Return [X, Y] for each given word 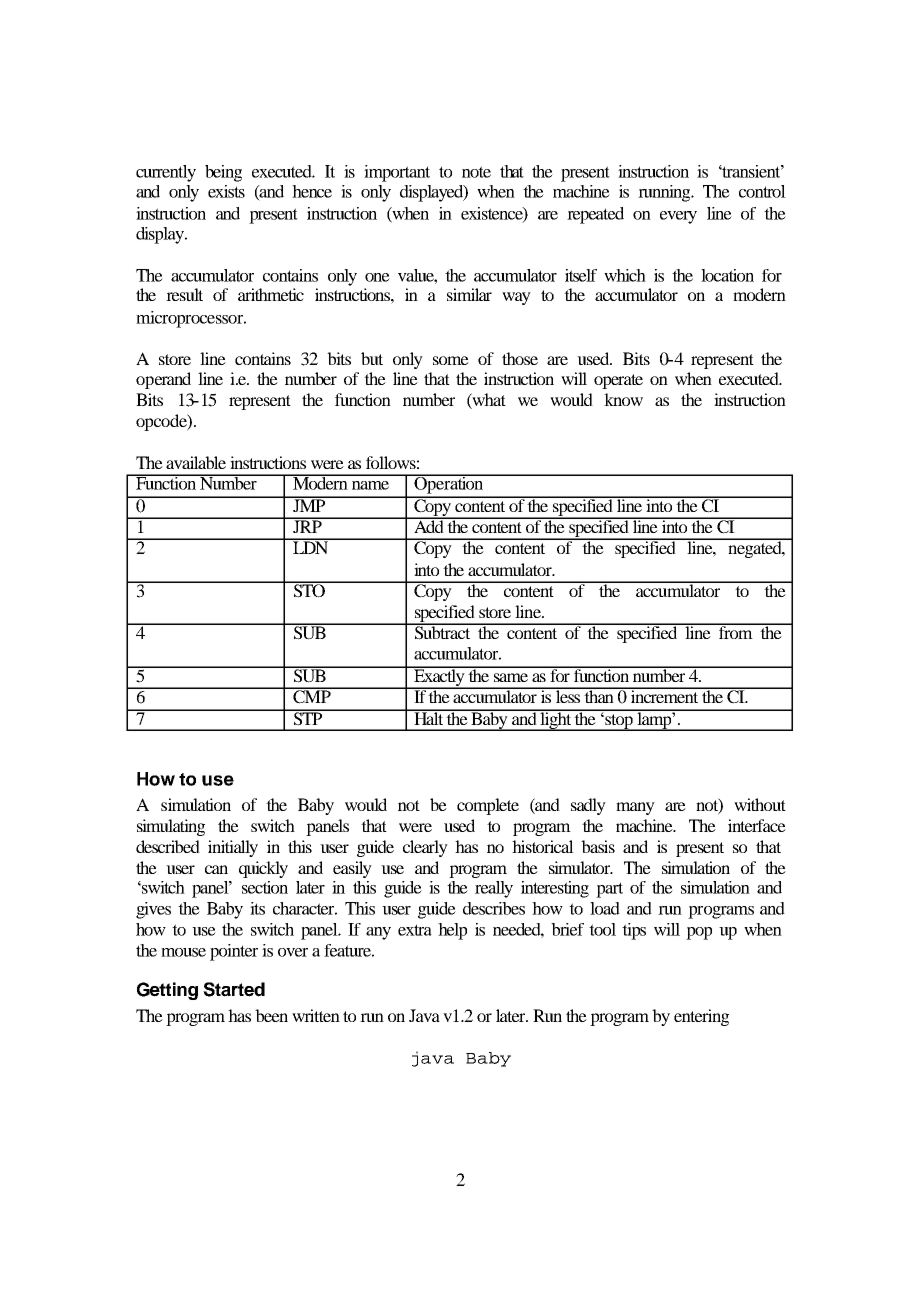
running [665, 193]
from [736, 631]
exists [226, 191]
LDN [310, 546]
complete [488, 806]
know [623, 399]
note [476, 172]
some [451, 360]
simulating [171, 827]
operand [163, 380]
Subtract [442, 632]
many [635, 808]
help [452, 931]
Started [234, 989]
